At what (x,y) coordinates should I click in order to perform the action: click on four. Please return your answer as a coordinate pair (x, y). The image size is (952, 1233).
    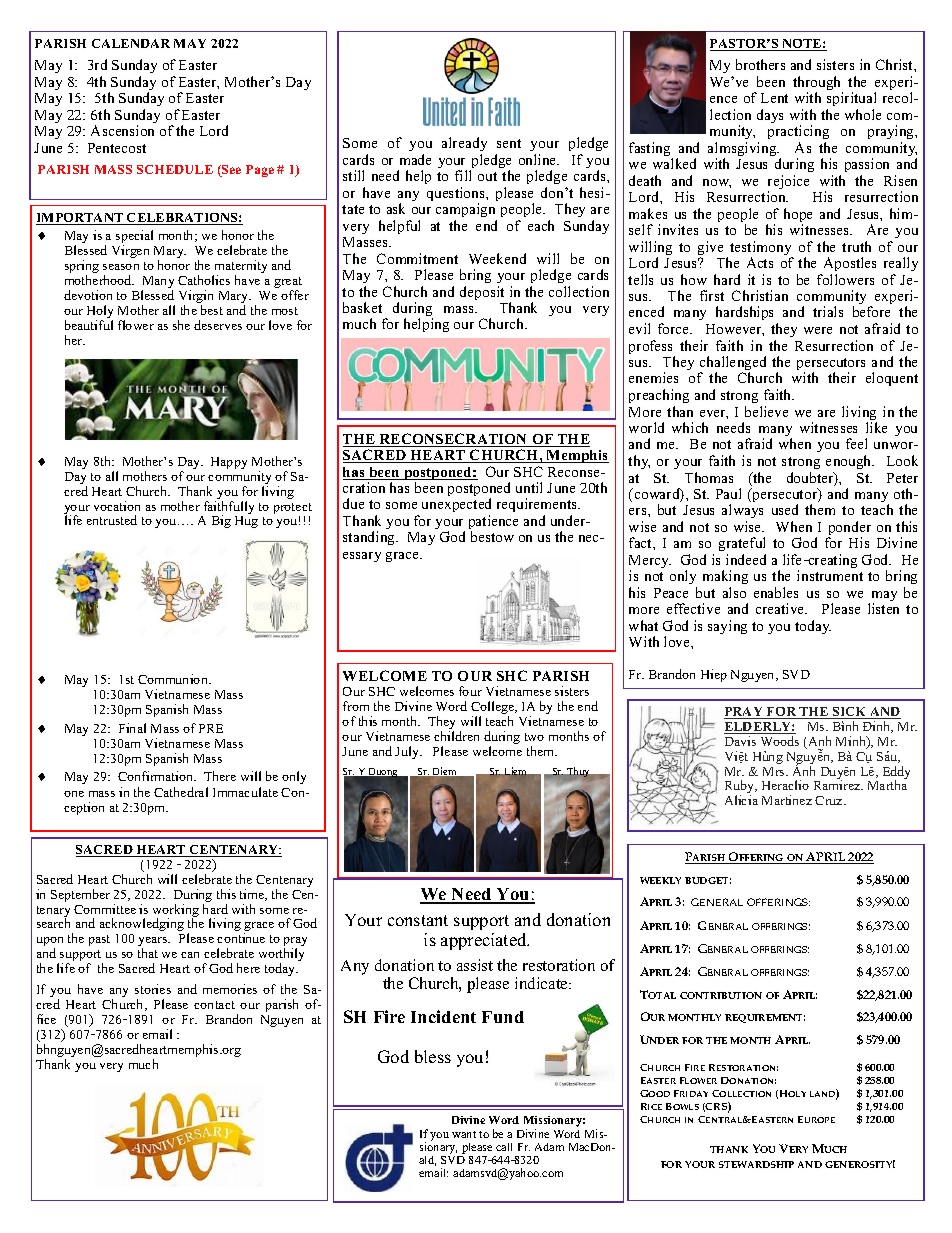
    Looking at the image, I should click on (470, 691).
